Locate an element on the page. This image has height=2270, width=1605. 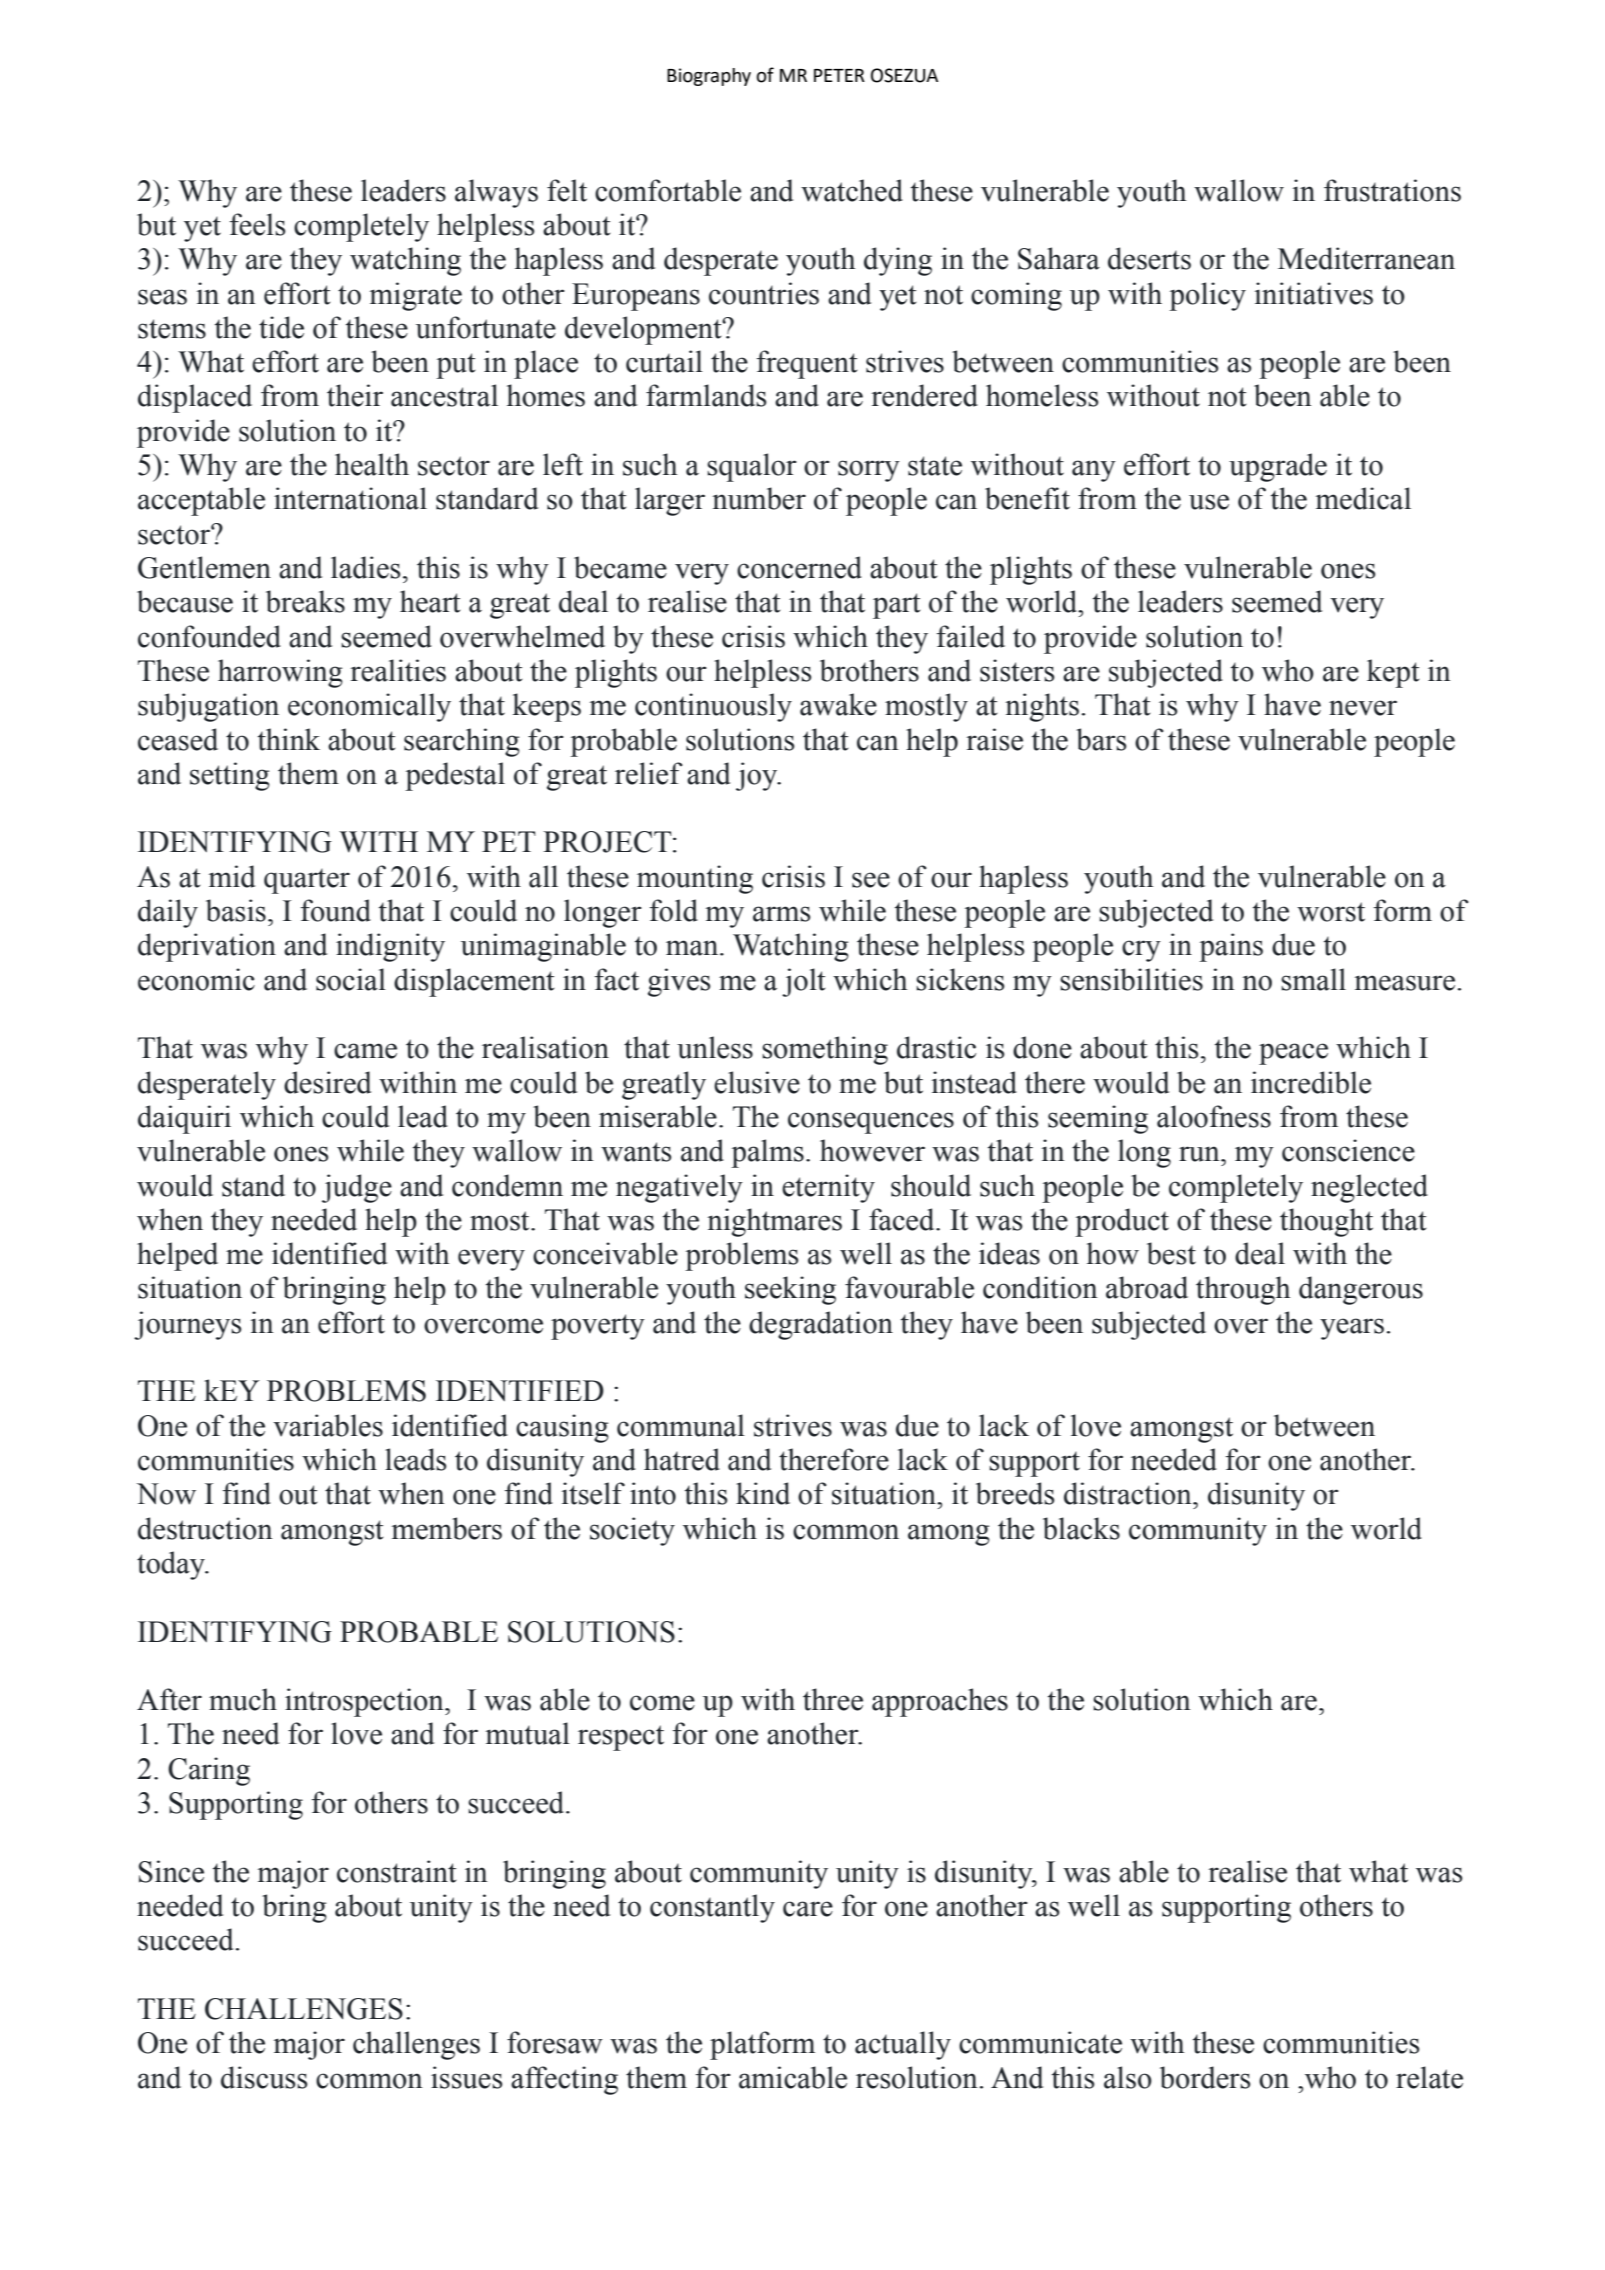
incredible is located at coordinates (1311, 1082).
